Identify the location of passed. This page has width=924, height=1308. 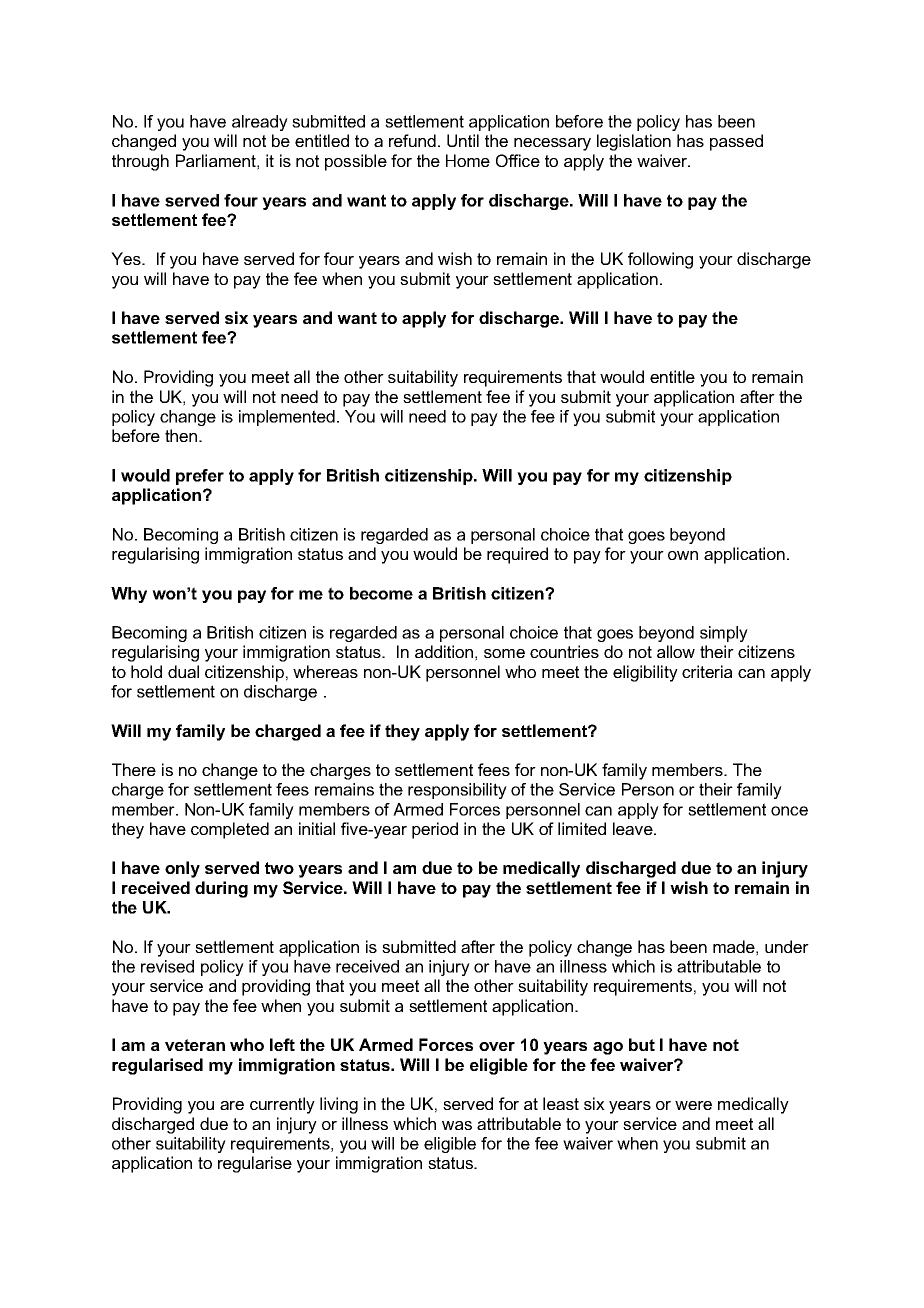
(736, 142).
